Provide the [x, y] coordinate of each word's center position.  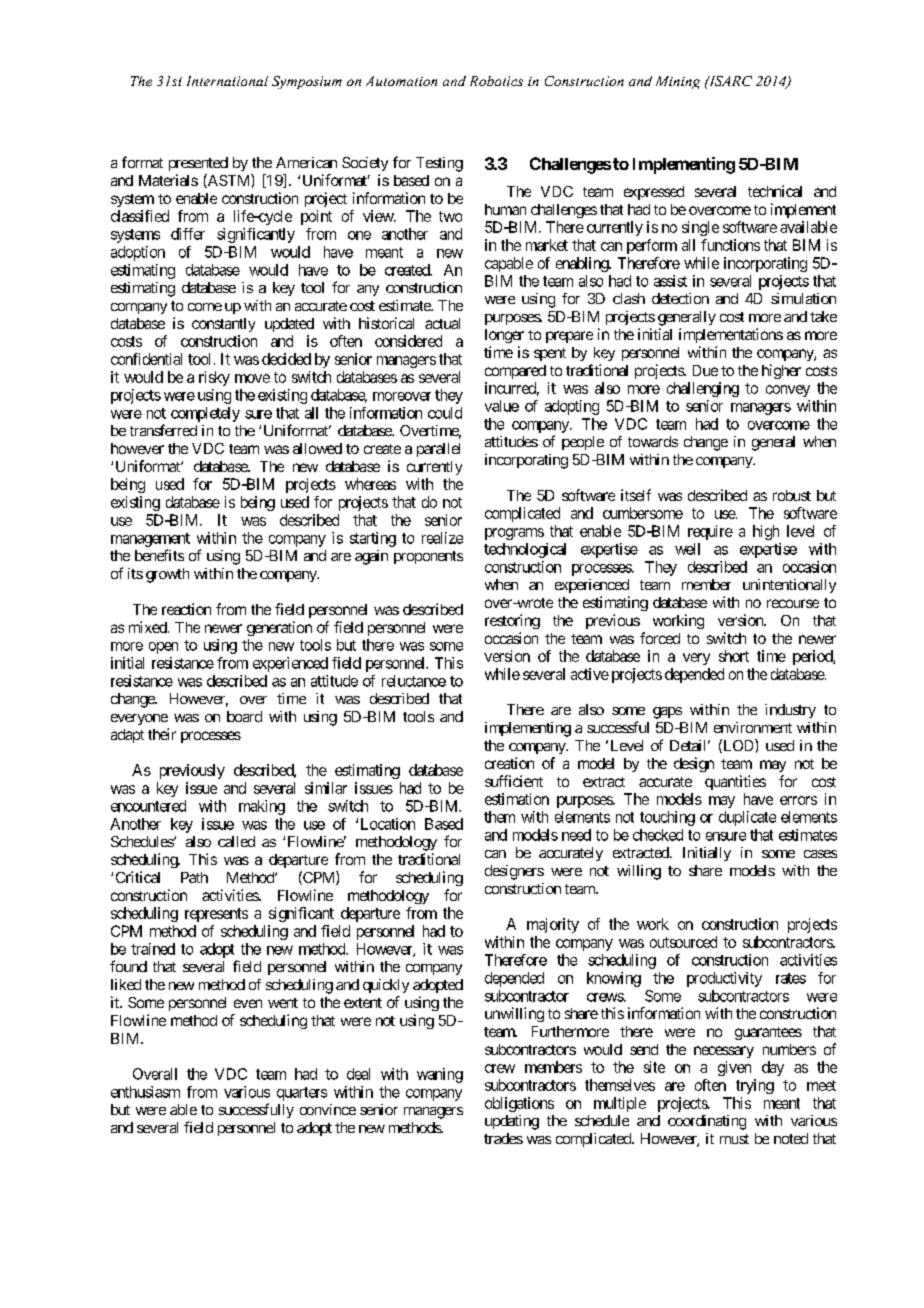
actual [442, 323]
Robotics [496, 81]
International [227, 81]
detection [680, 298]
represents [216, 915]
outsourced [683, 942]
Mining [678, 82]
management [150, 540]
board [244, 716]
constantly [223, 325]
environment [753, 727]
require [710, 532]
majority [553, 925]
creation [509, 763]
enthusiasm [145, 1092]
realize [442, 538]
